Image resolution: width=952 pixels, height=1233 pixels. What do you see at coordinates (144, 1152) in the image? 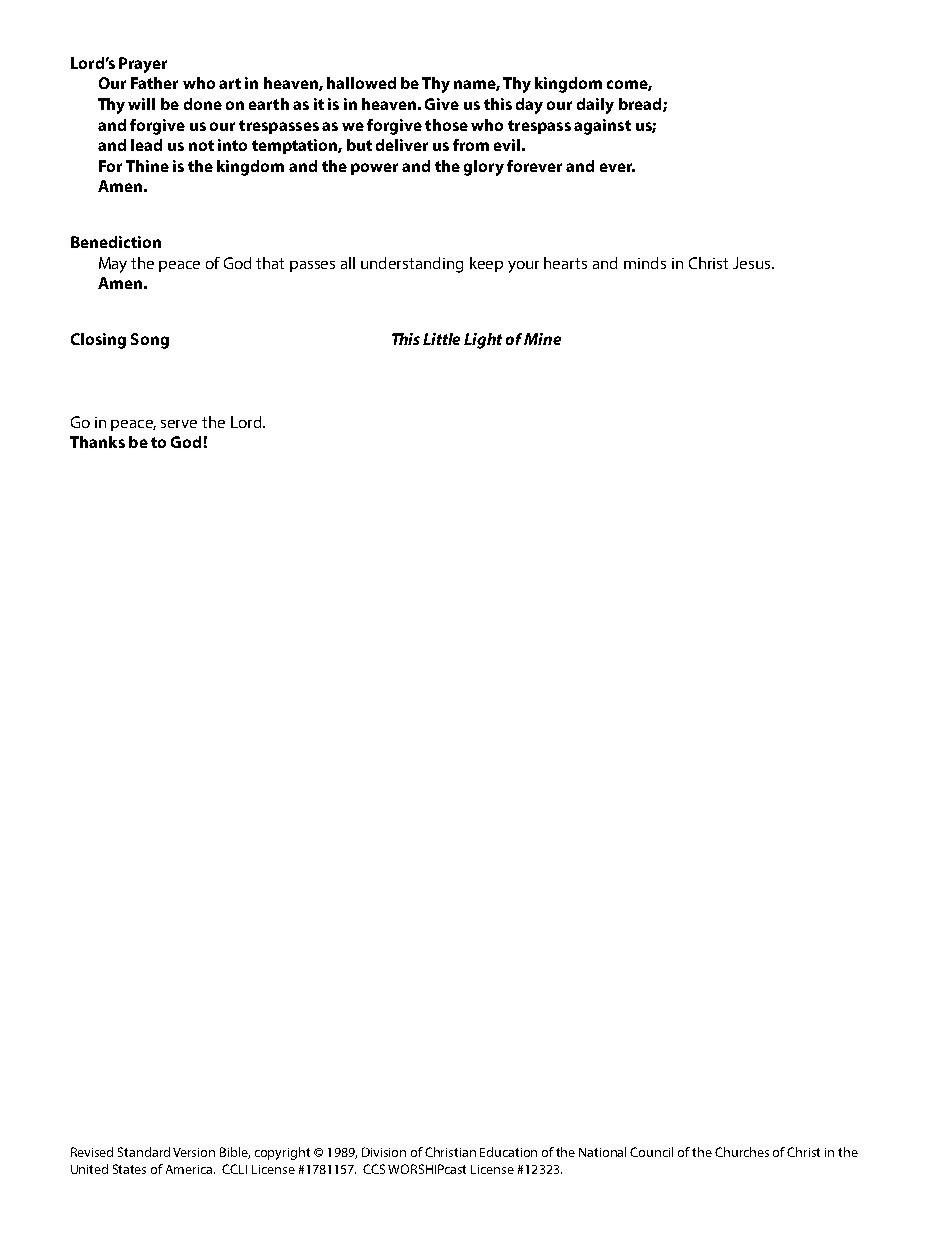
I see `Standard` at bounding box center [144, 1152].
